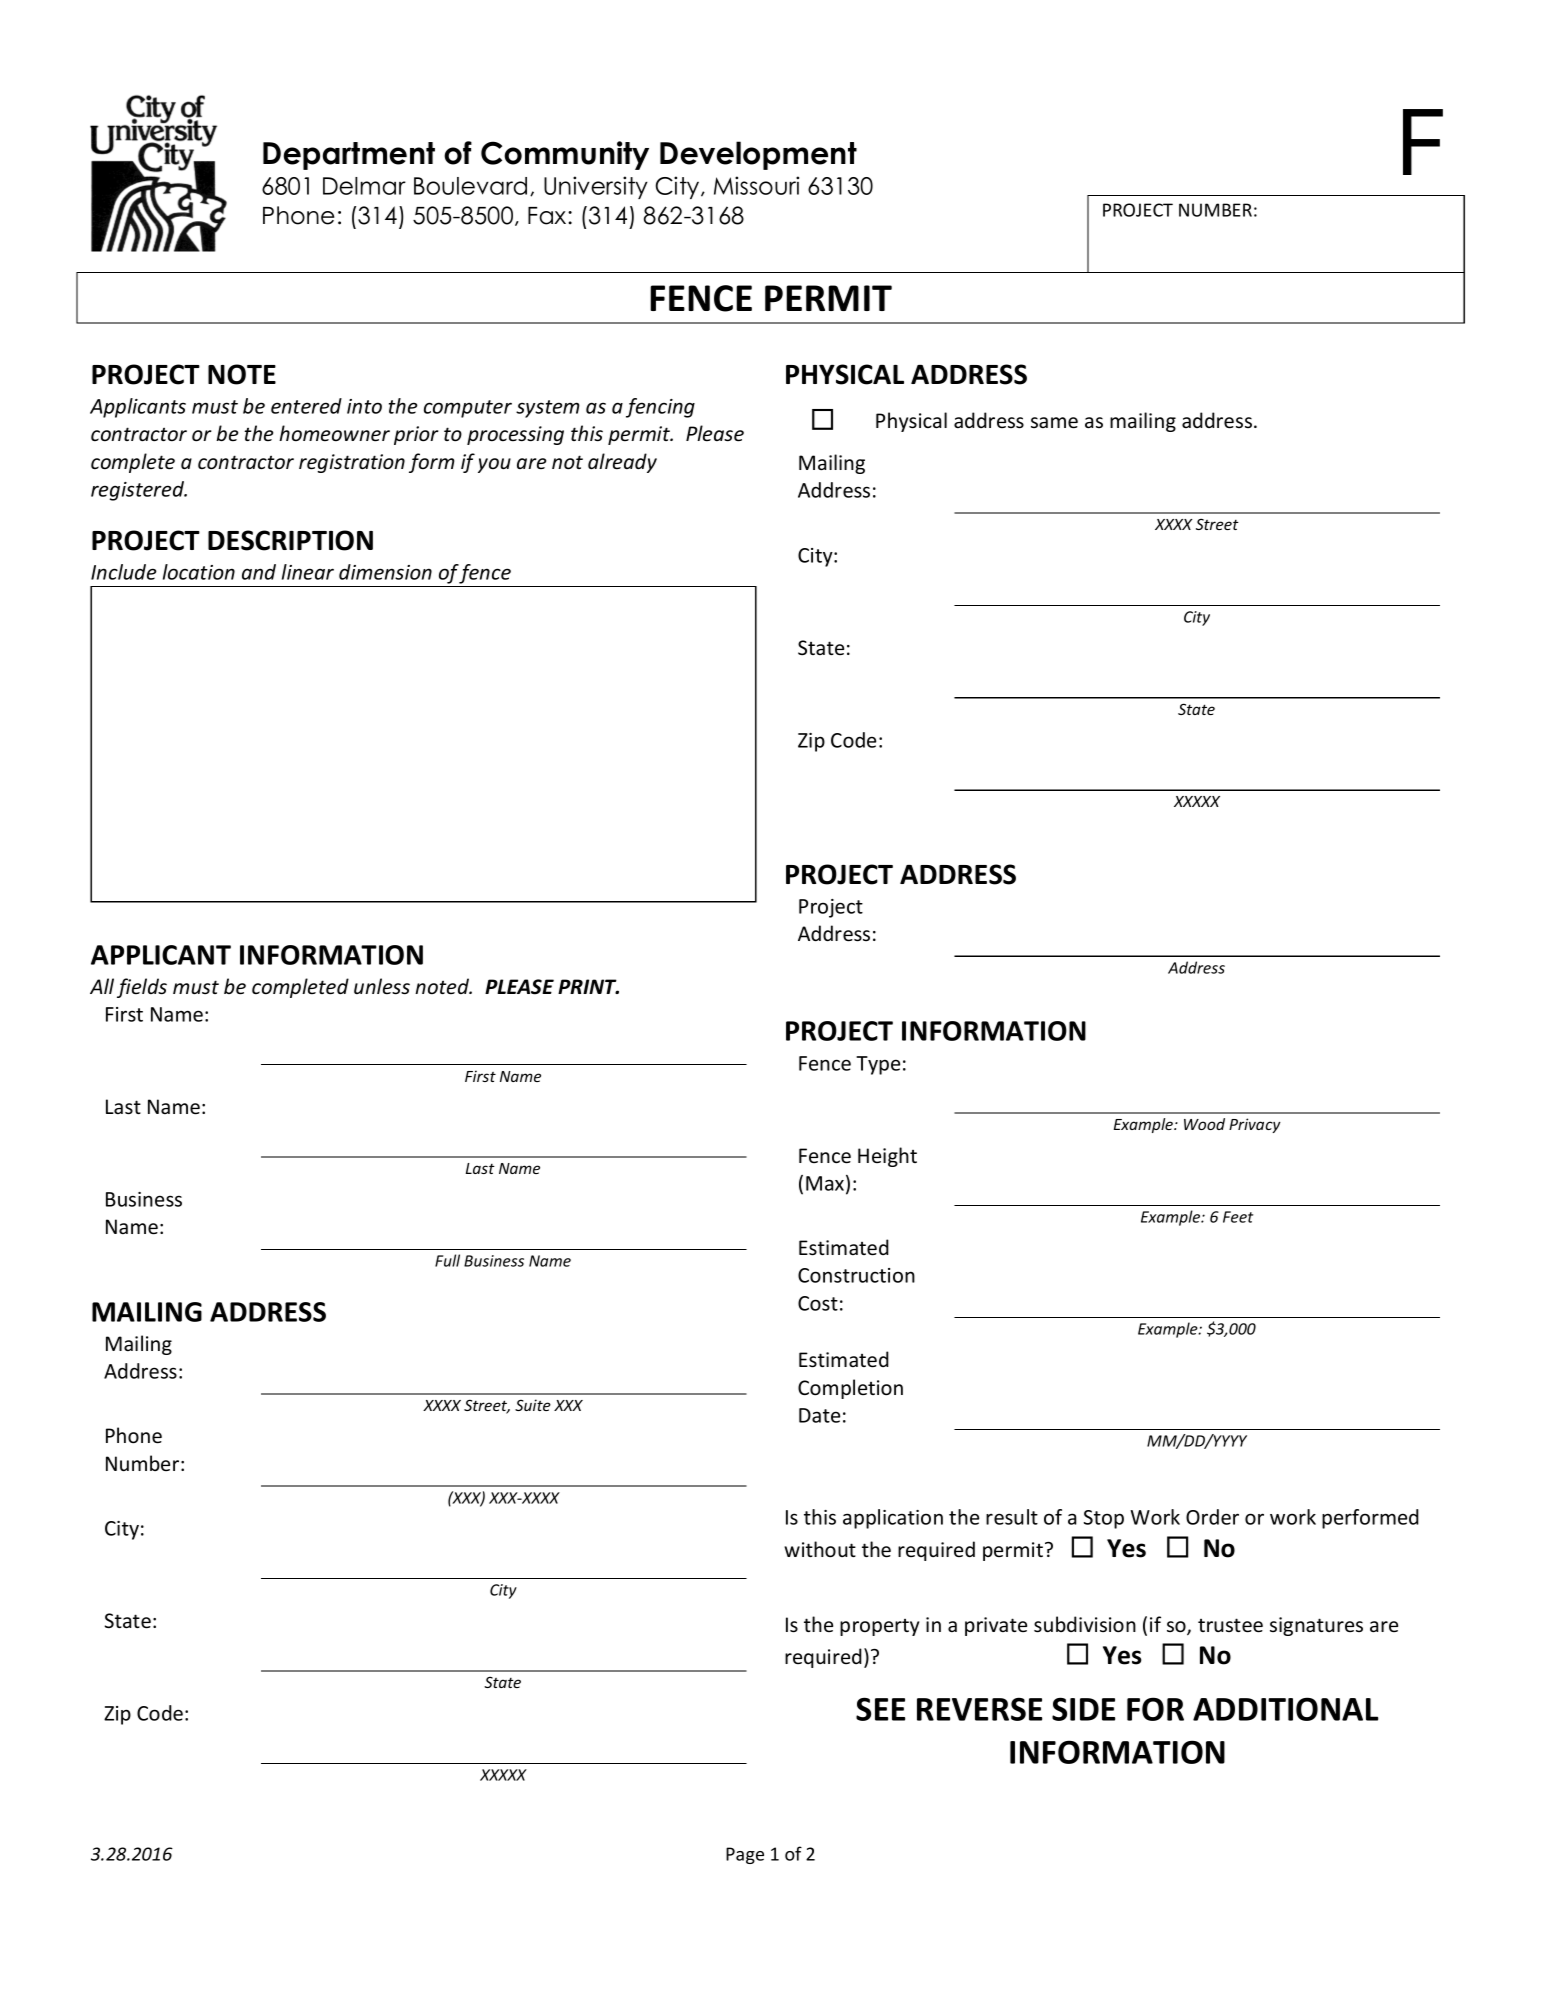 The image size is (1541, 1994). What do you see at coordinates (878, 1065) in the screenshot?
I see `Type` at bounding box center [878, 1065].
